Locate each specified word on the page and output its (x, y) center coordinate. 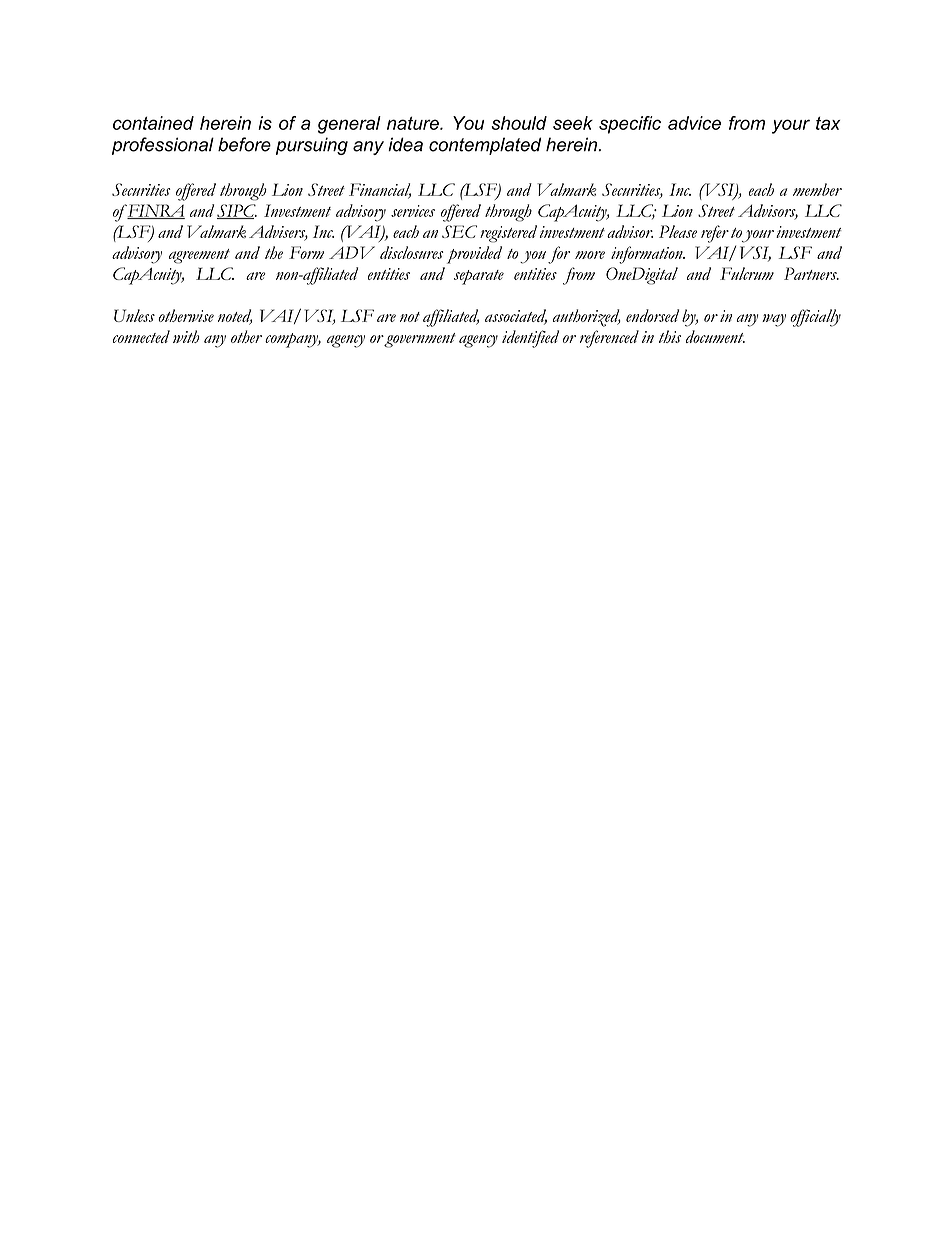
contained (153, 123)
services (413, 211)
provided (474, 255)
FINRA (156, 211)
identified (530, 339)
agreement (199, 256)
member (817, 189)
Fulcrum (747, 273)
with (186, 336)
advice (694, 123)
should (519, 123)
